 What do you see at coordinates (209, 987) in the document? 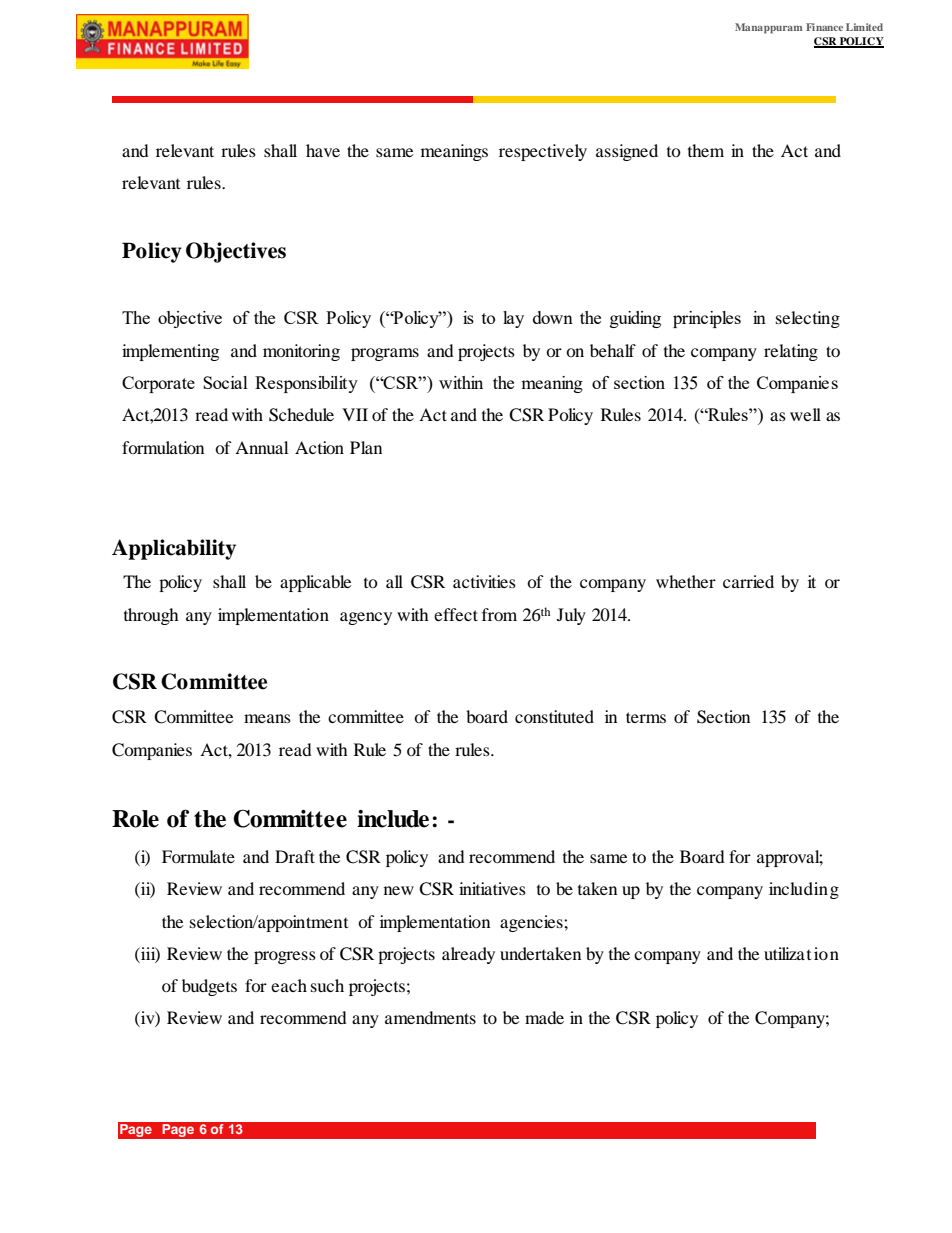
I see `budgets` at bounding box center [209, 987].
